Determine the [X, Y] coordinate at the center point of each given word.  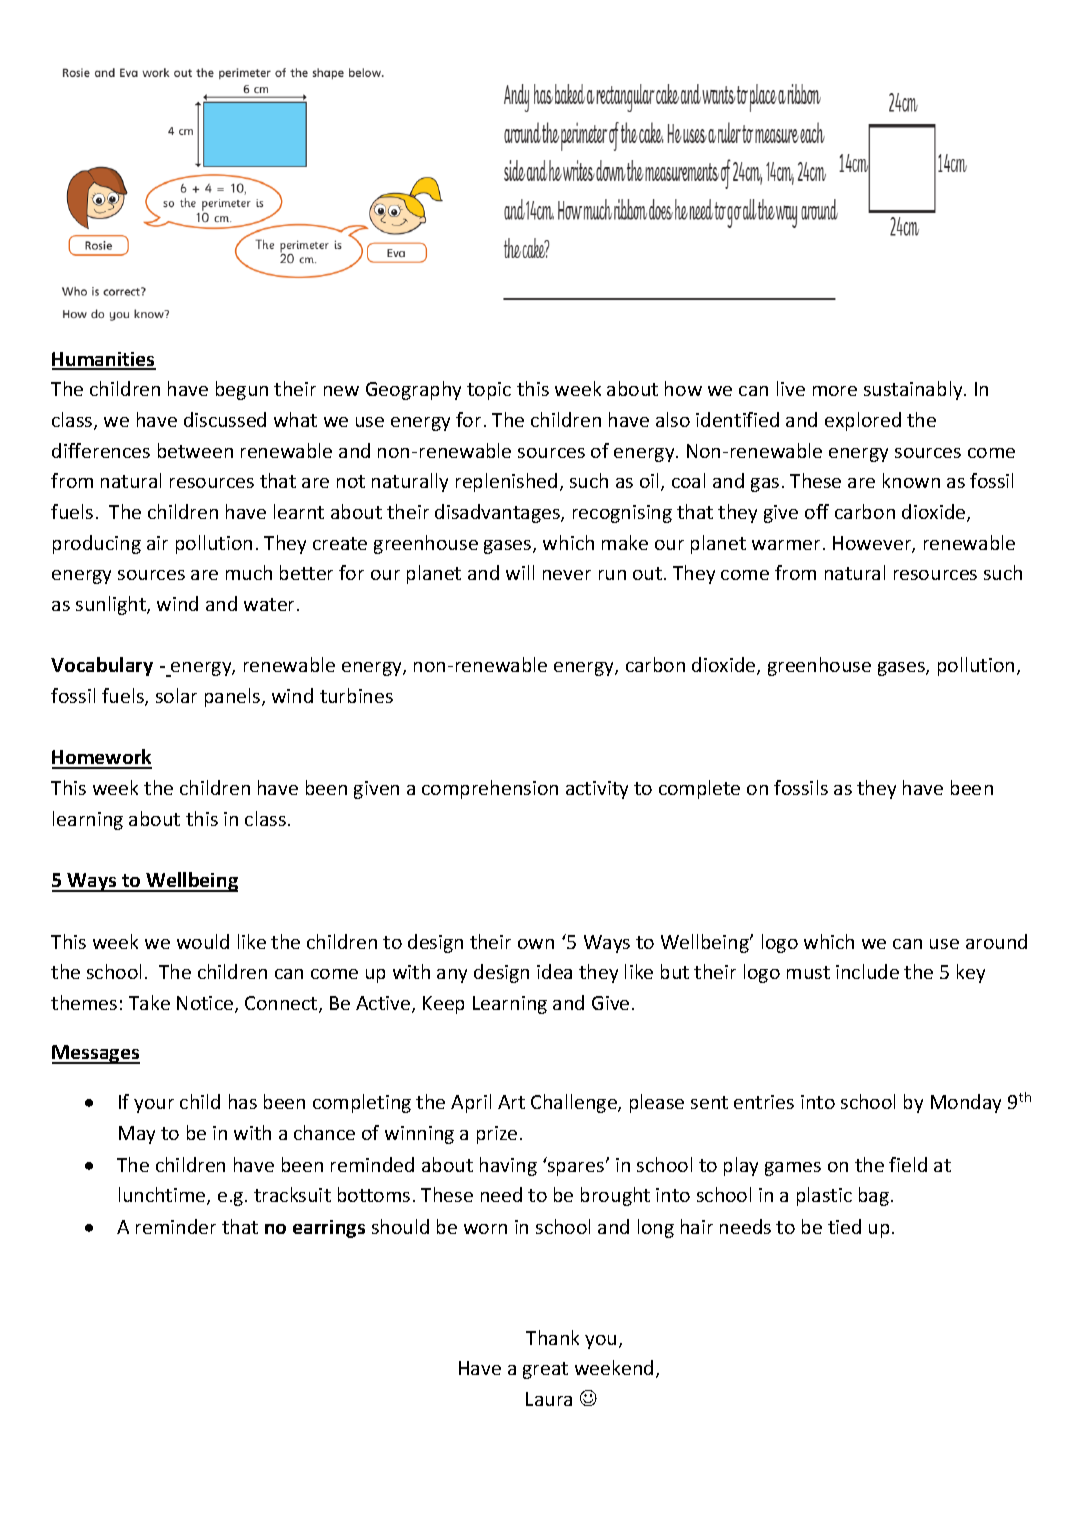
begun [242, 390]
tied [844, 1226]
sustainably [914, 390]
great [545, 1370]
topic [489, 391]
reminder [176, 1226]
